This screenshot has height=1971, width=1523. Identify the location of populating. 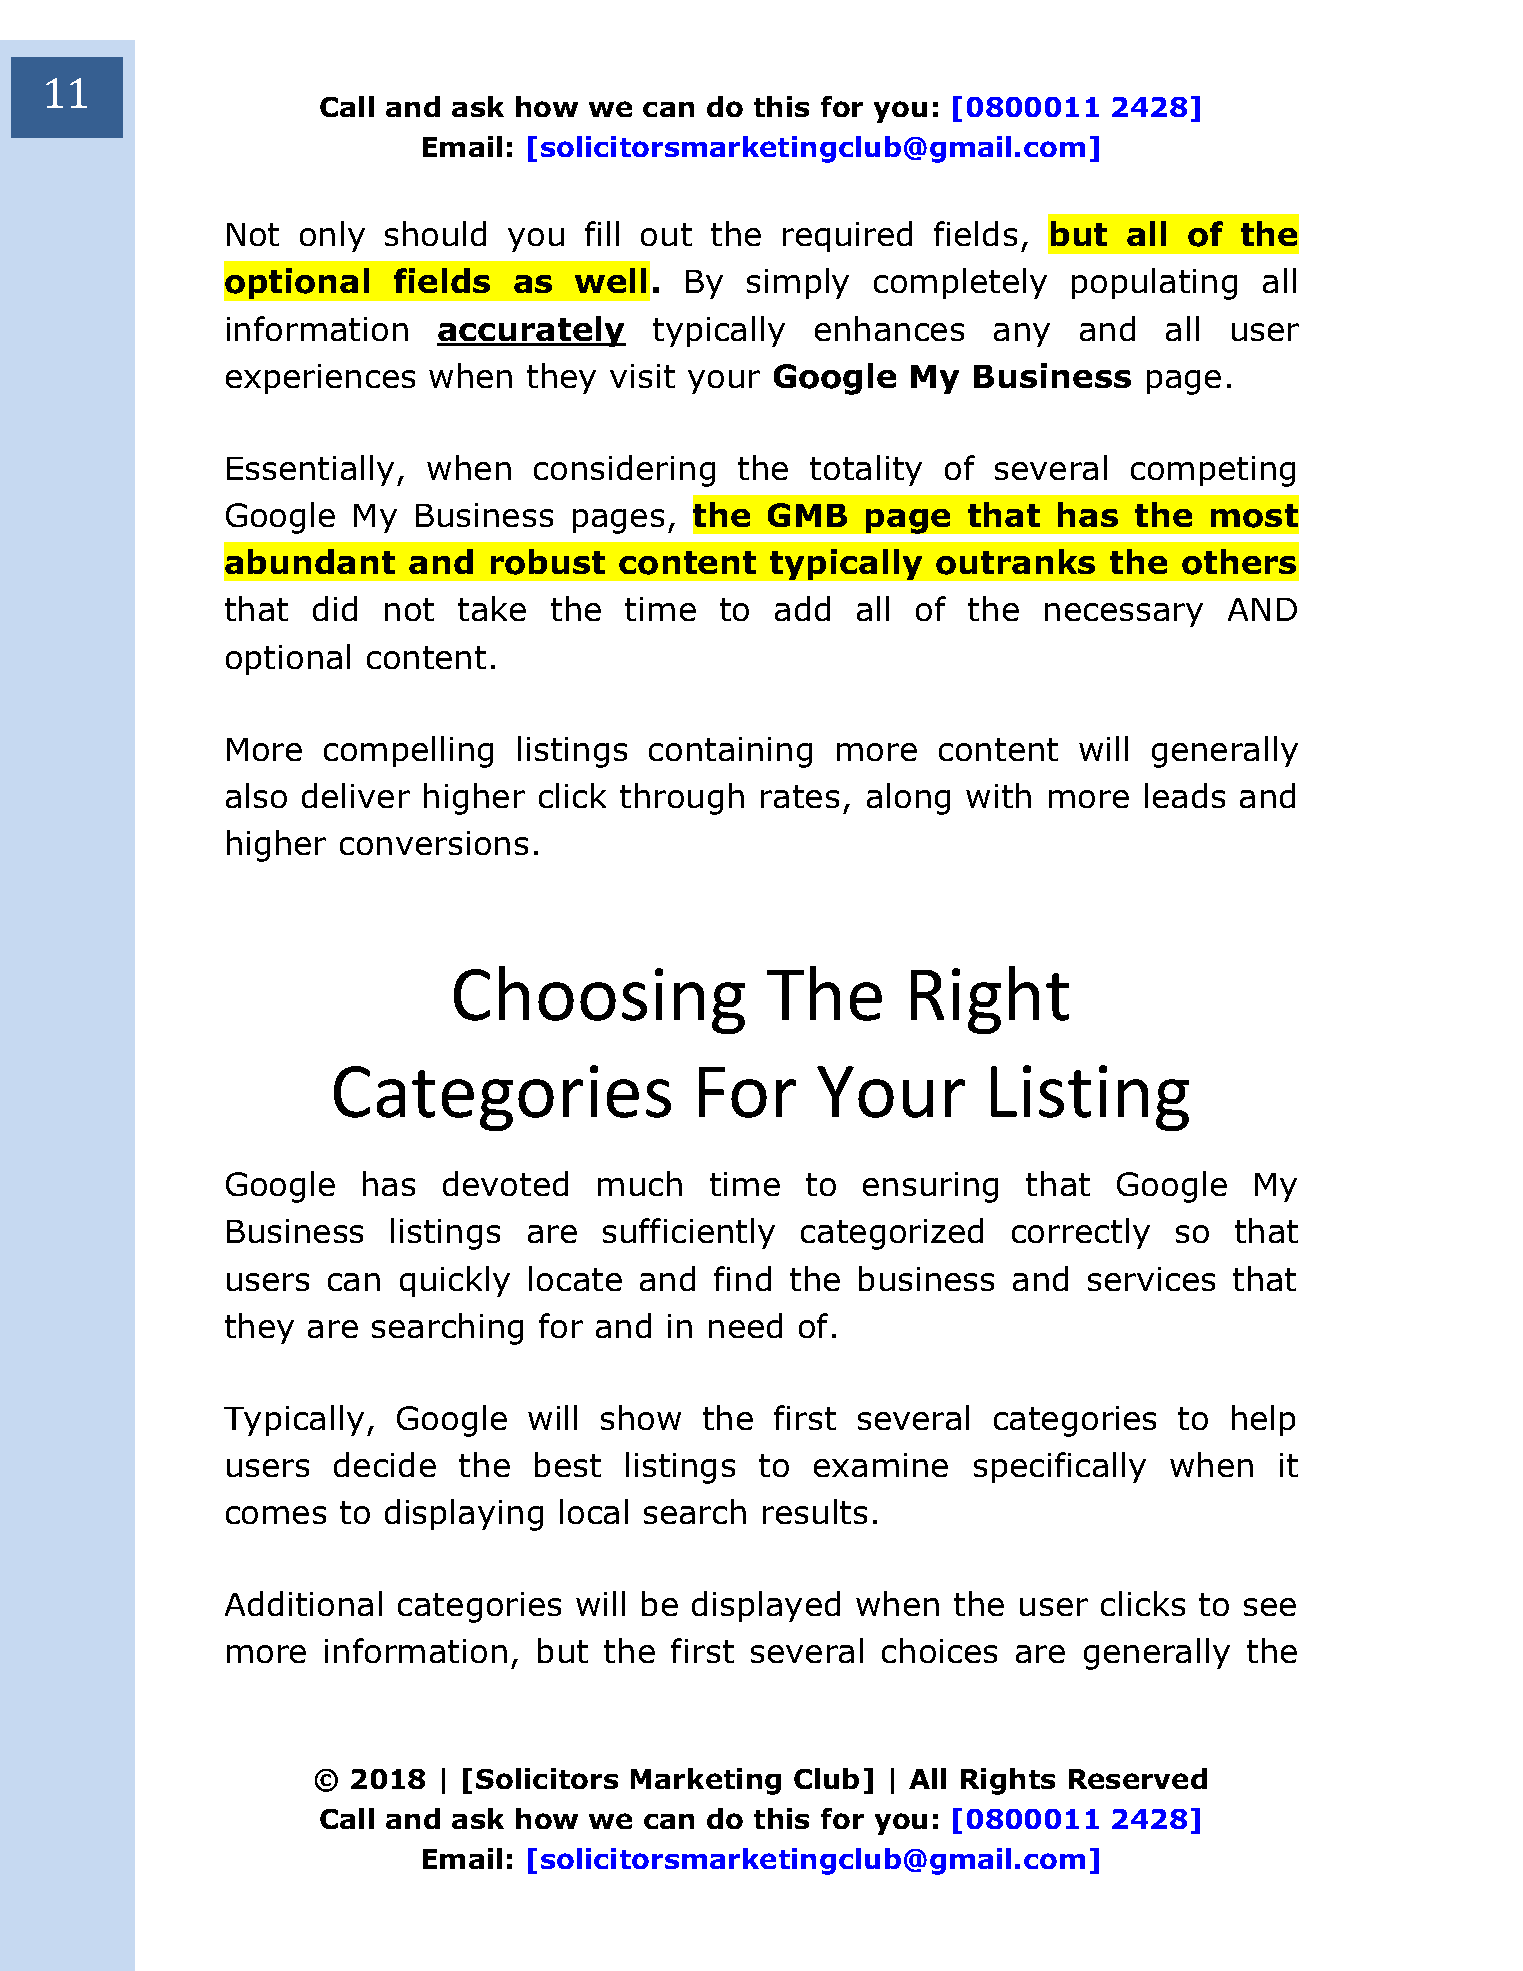
(1154, 284).
